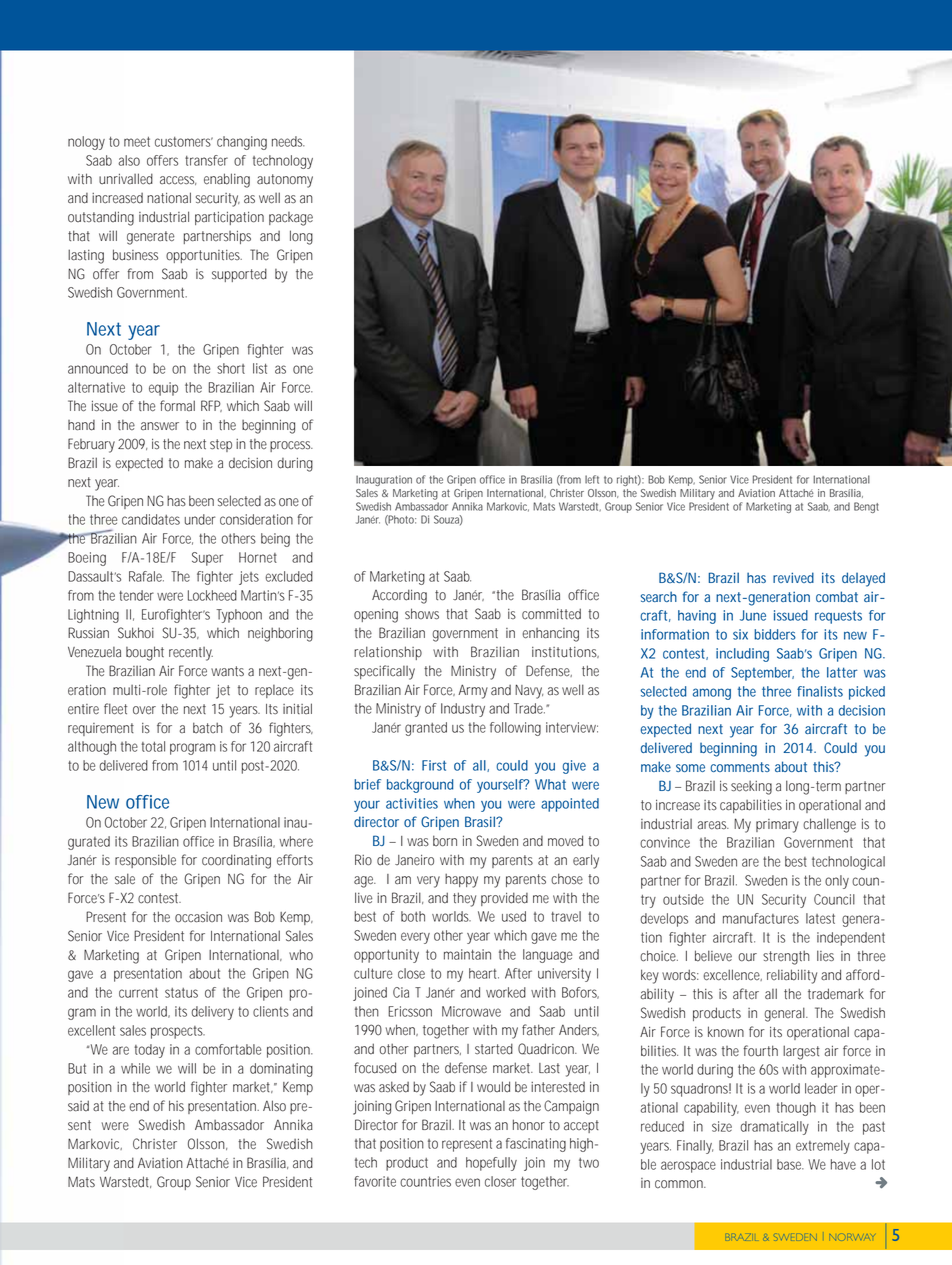  Describe the element at coordinates (191, 654) in the image. I see `recently` at that location.
